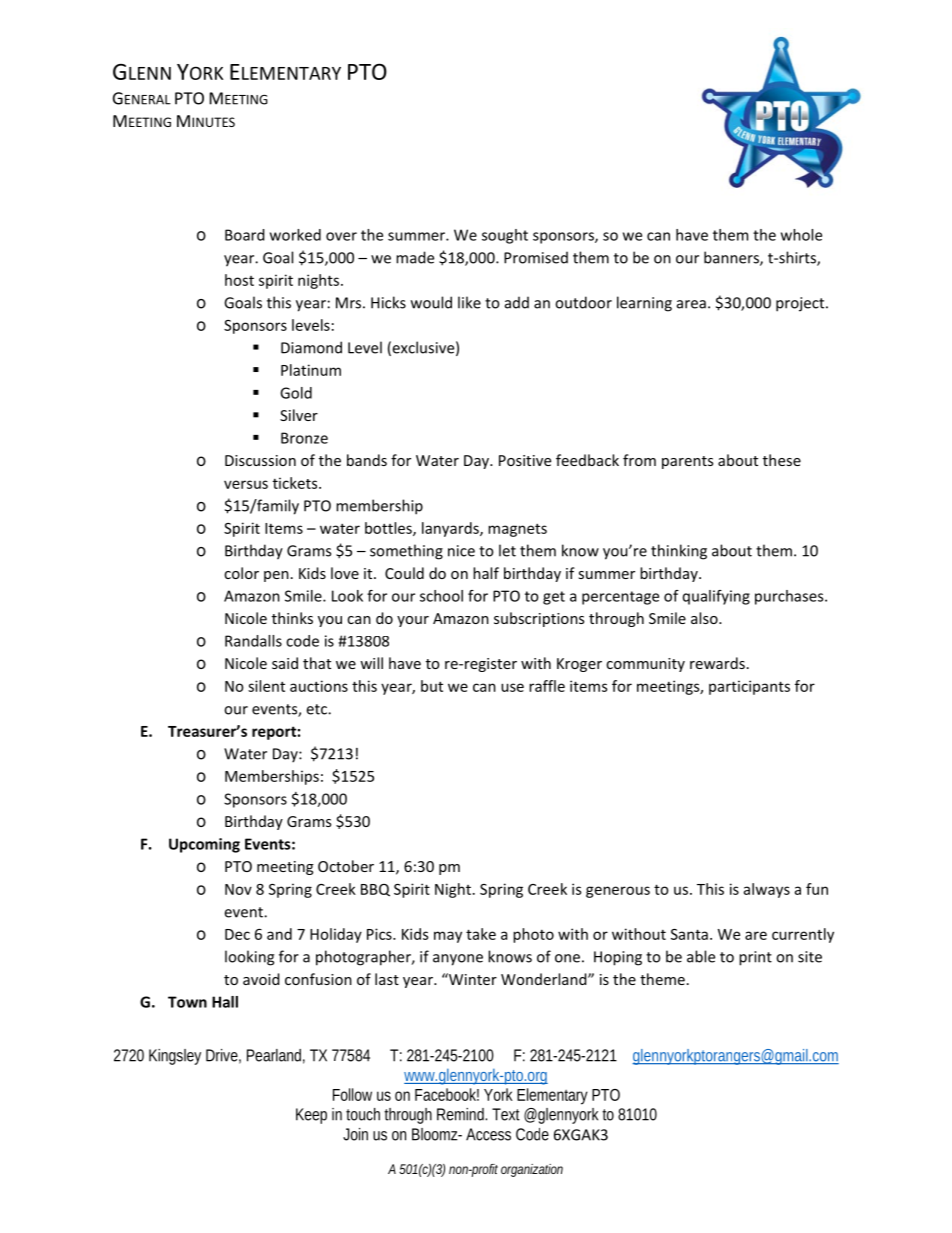  Describe the element at coordinates (239, 280) in the screenshot. I see `host` at that location.
